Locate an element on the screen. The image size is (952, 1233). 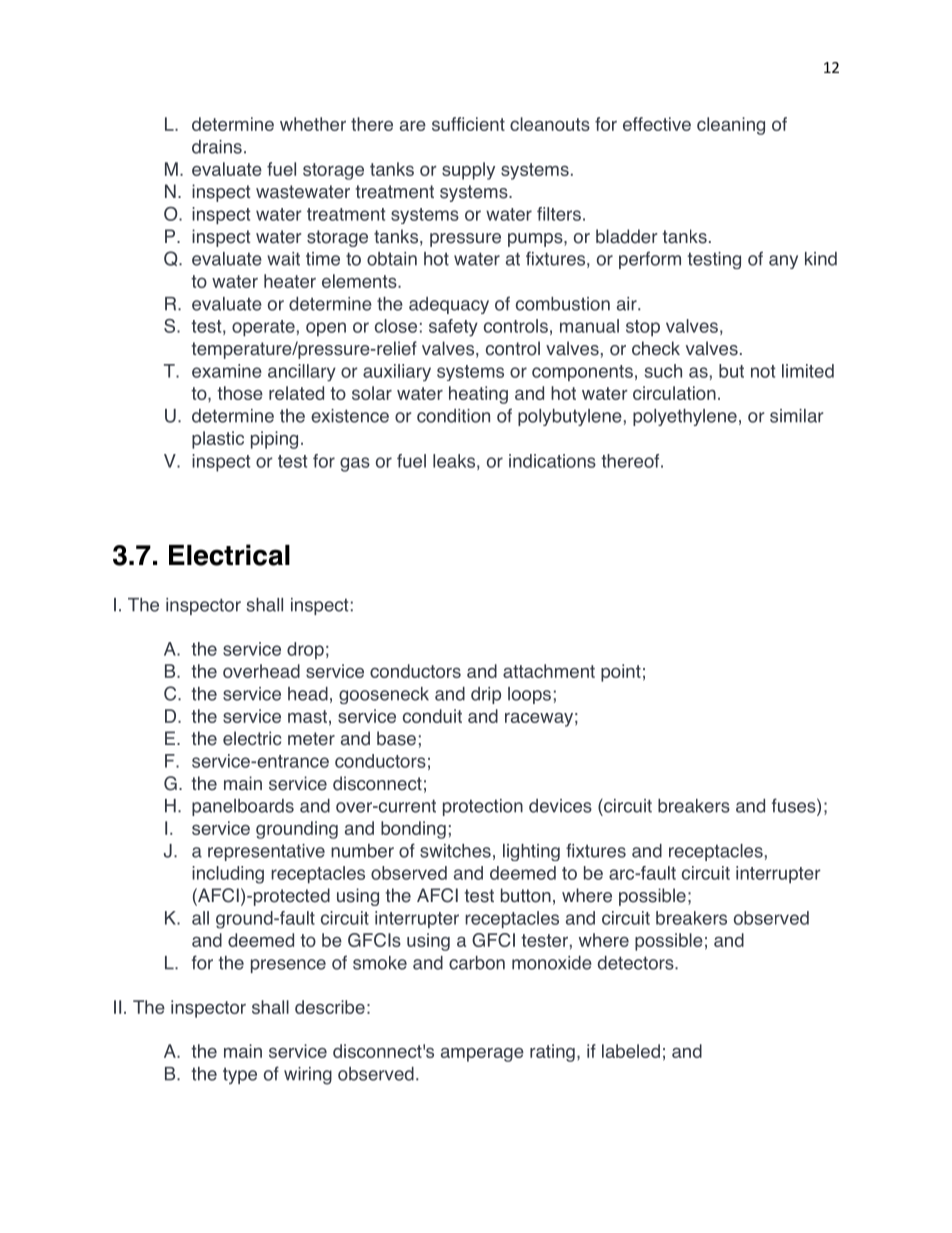
point is located at coordinates (621, 673).
